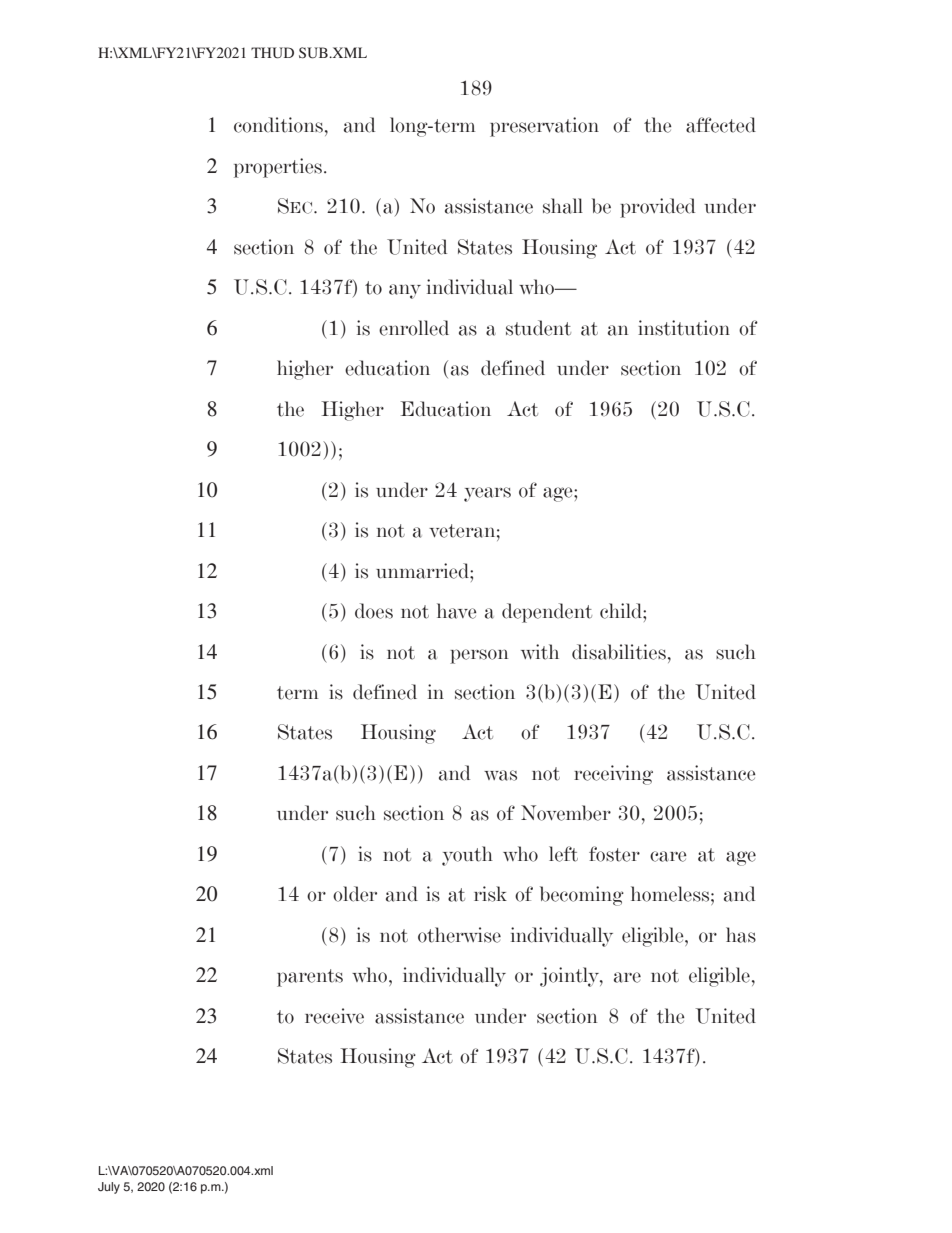  What do you see at coordinates (657, 208) in the page?
I see `provided` at bounding box center [657, 208].
